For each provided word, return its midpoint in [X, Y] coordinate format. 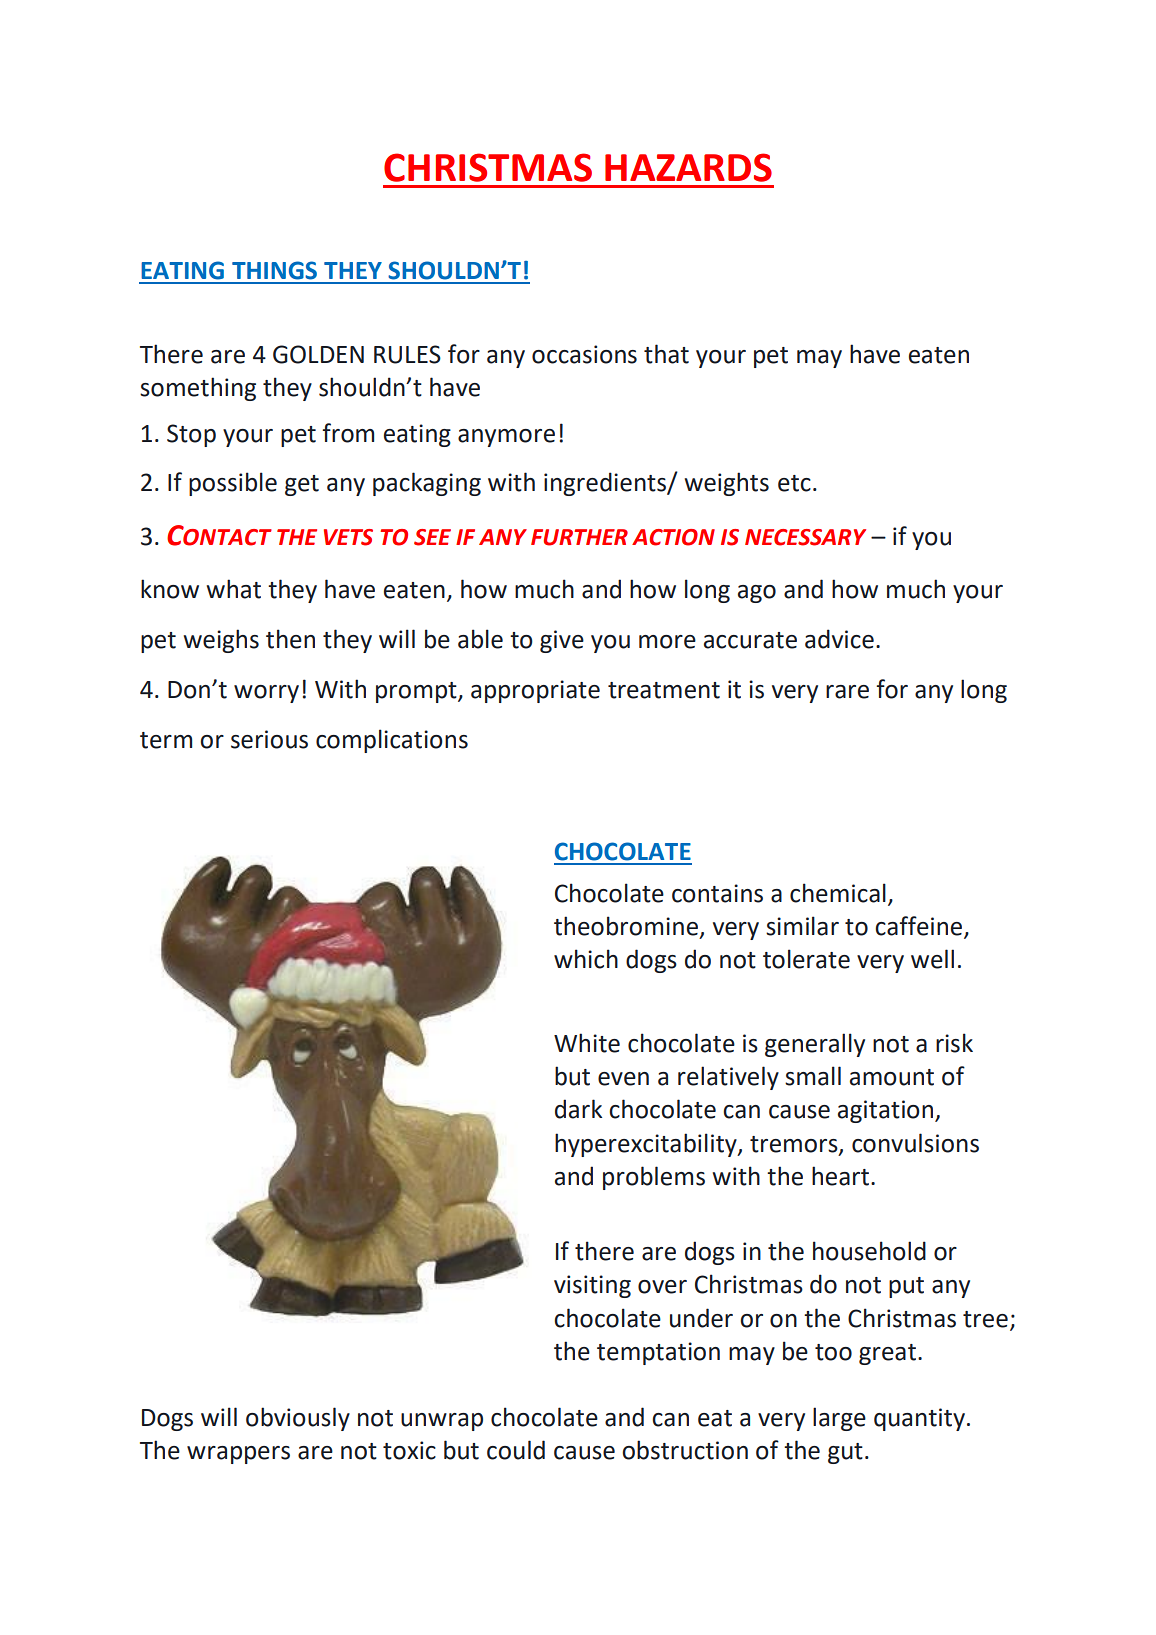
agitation [885, 1111]
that [666, 354]
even [623, 1079]
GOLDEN [318, 354]
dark [578, 1109]
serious [269, 739]
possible [233, 484]
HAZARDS [688, 167]
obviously [298, 1419]
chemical [838, 893]
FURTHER [579, 537]
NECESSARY [805, 537]
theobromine [626, 926]
